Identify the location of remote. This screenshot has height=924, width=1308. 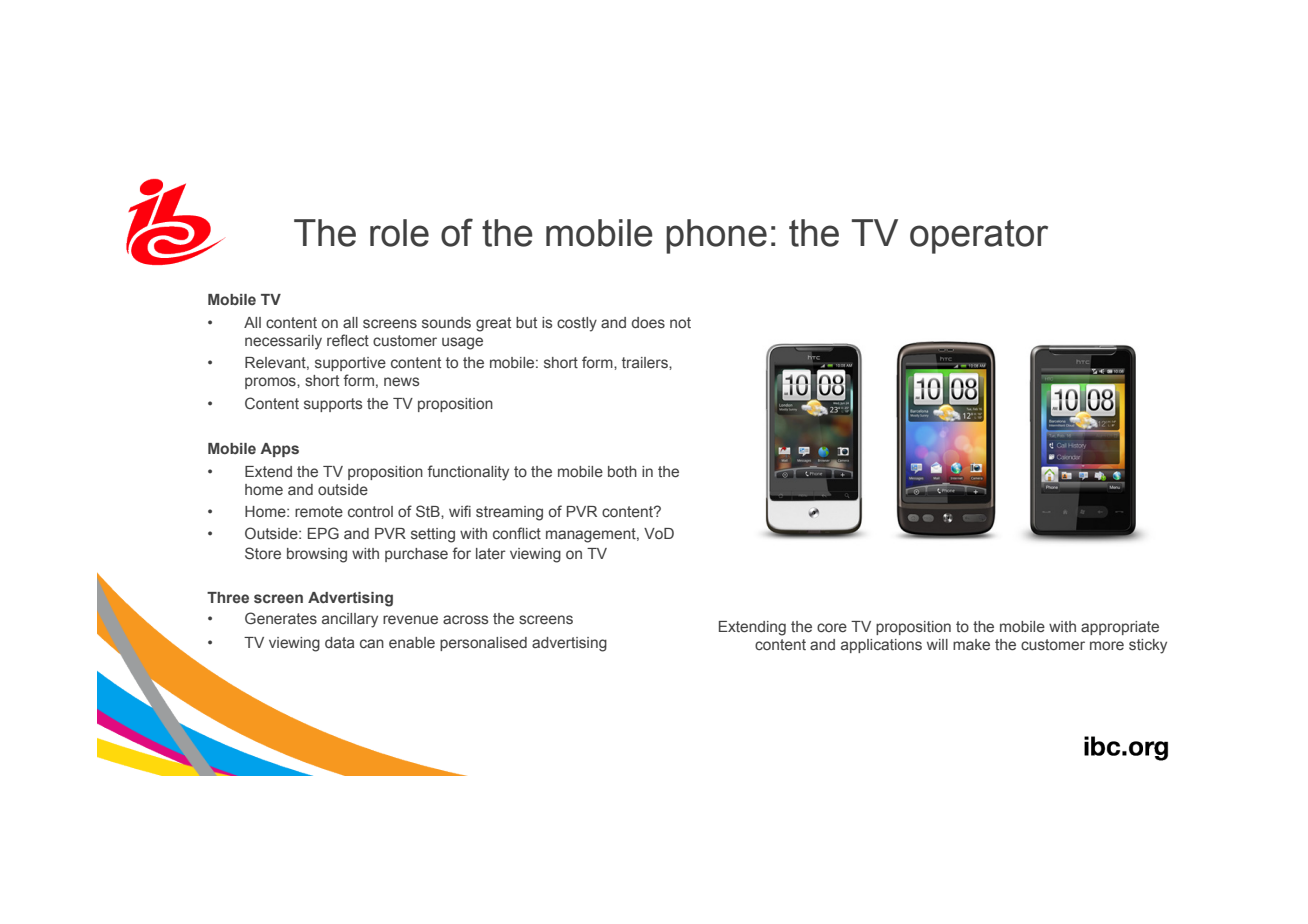
(319, 511).
